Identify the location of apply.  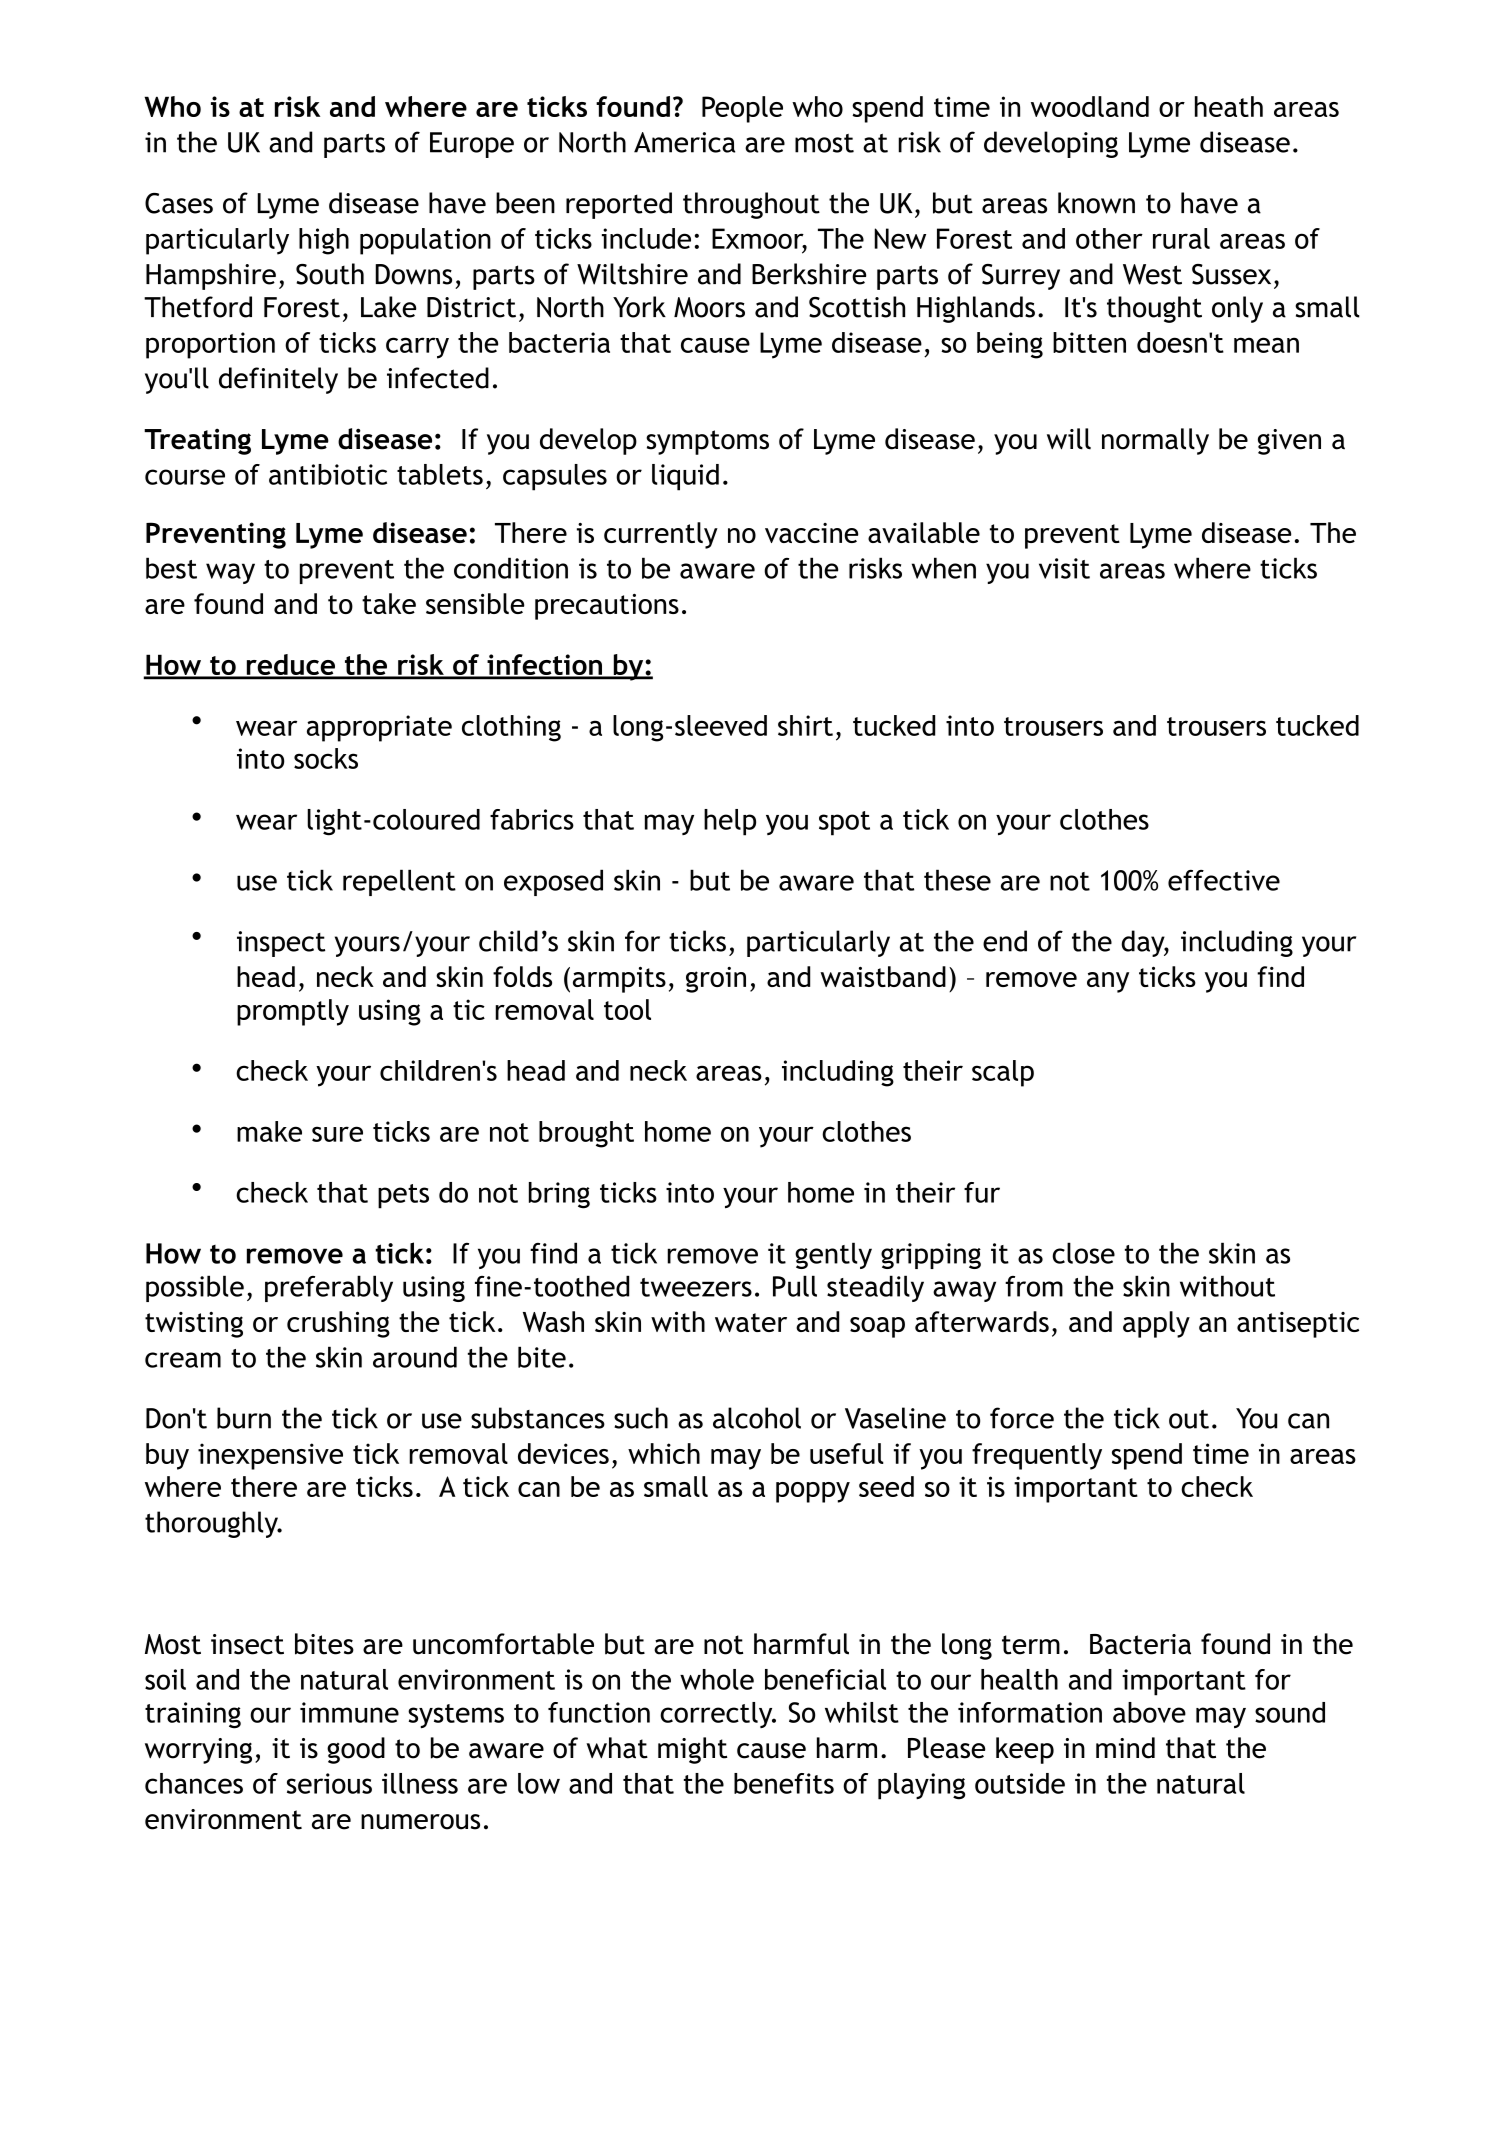
(1156, 1324).
